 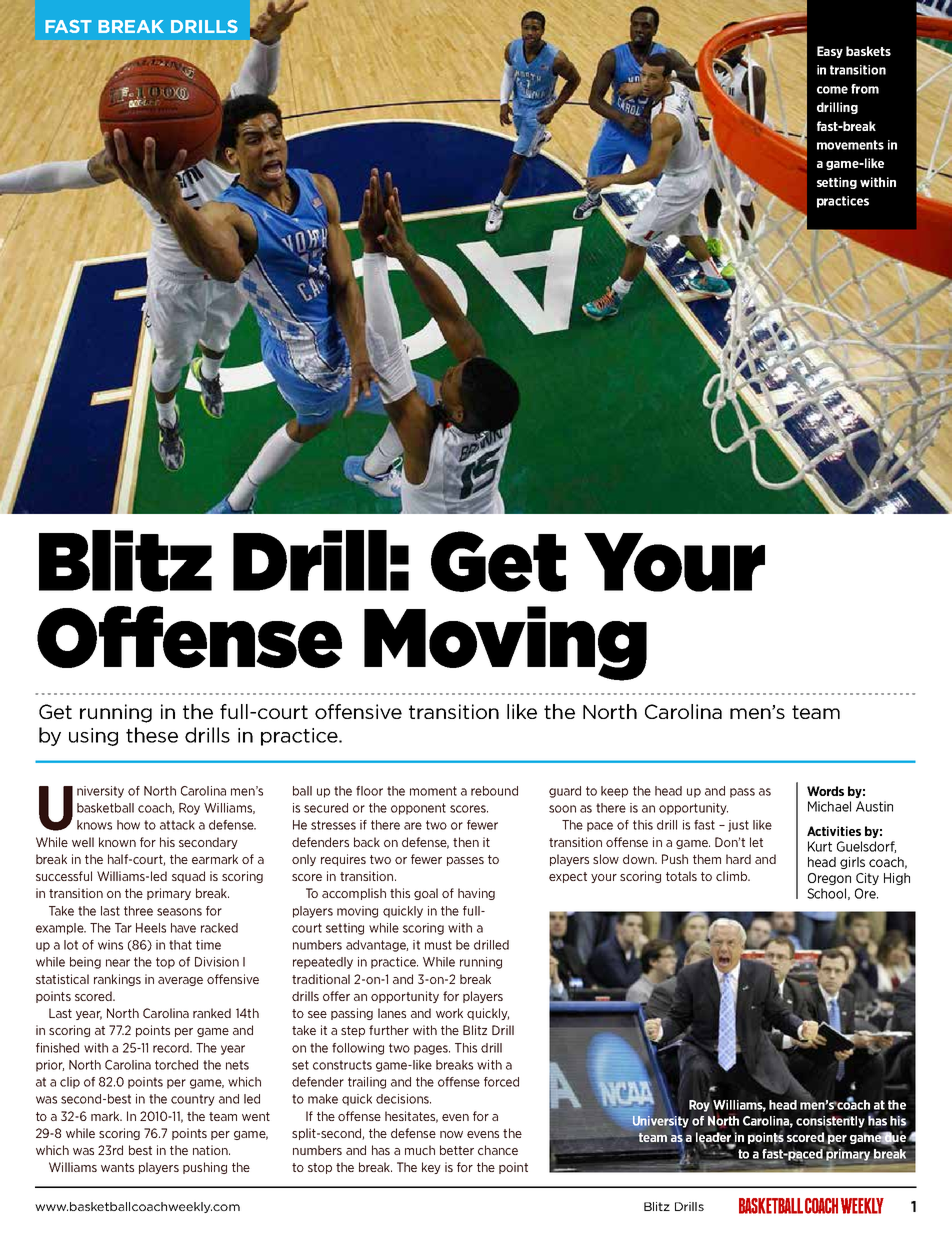 I want to click on these, so click(x=152, y=735).
